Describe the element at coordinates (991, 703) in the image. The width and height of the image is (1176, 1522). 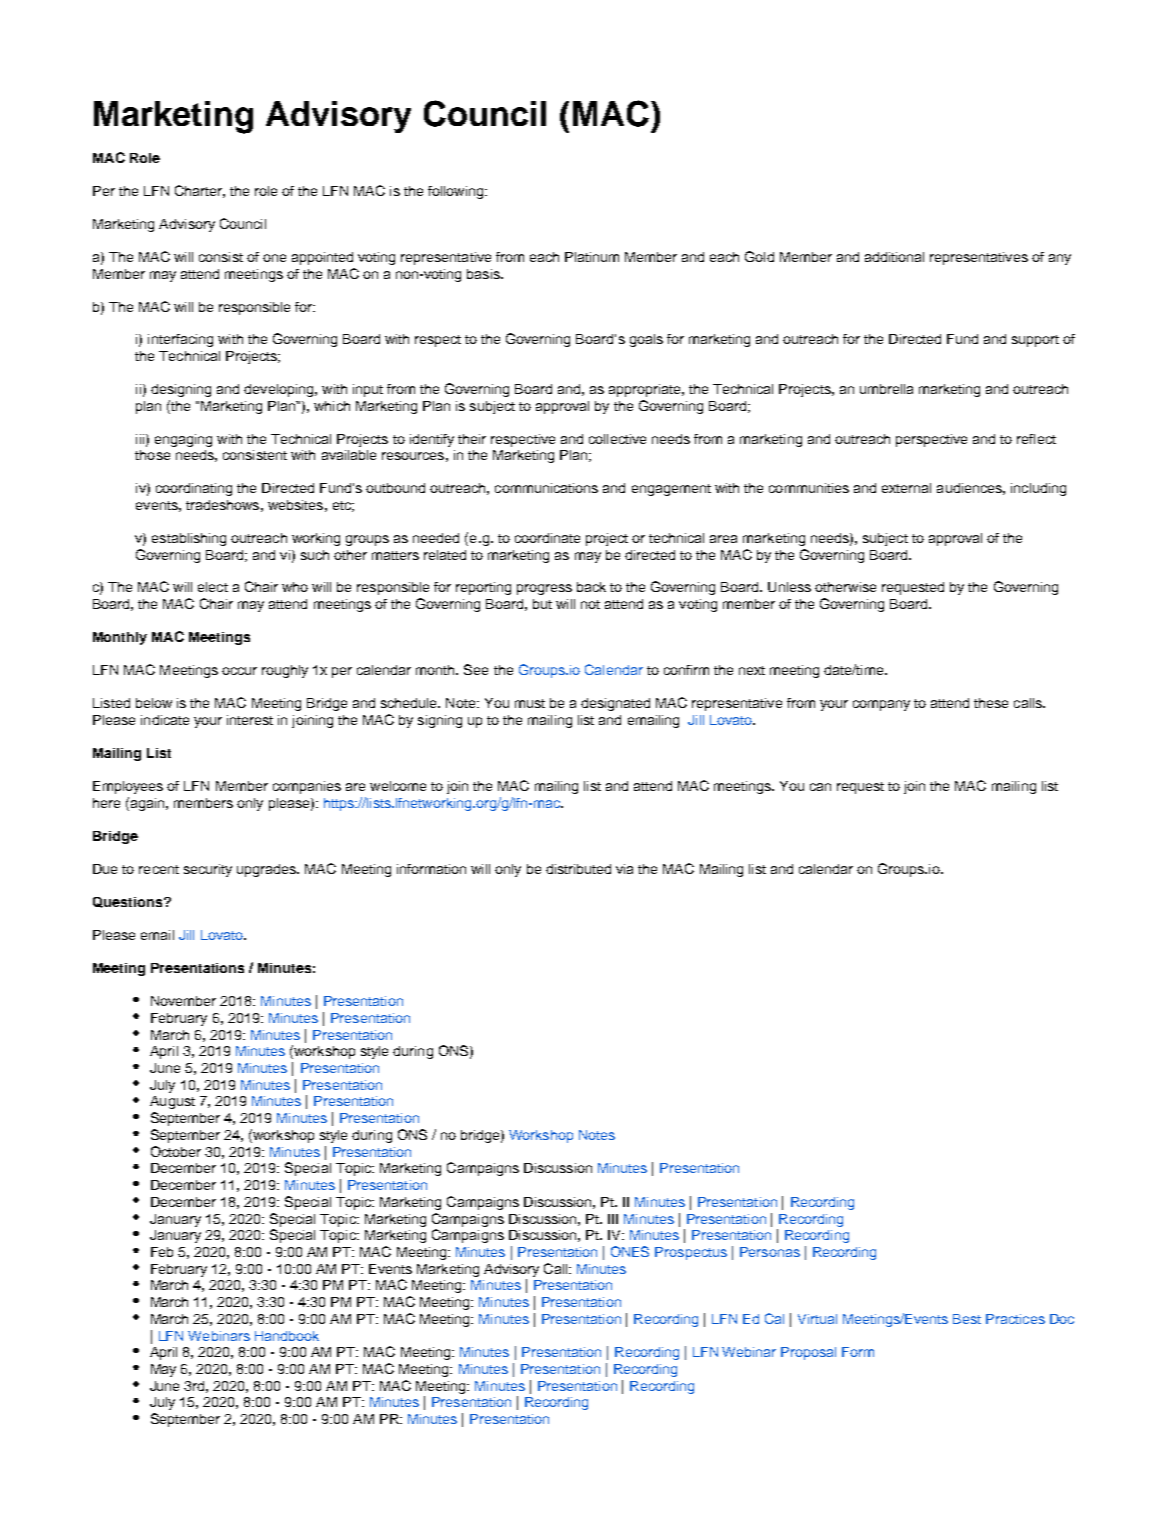
I see `these` at that location.
